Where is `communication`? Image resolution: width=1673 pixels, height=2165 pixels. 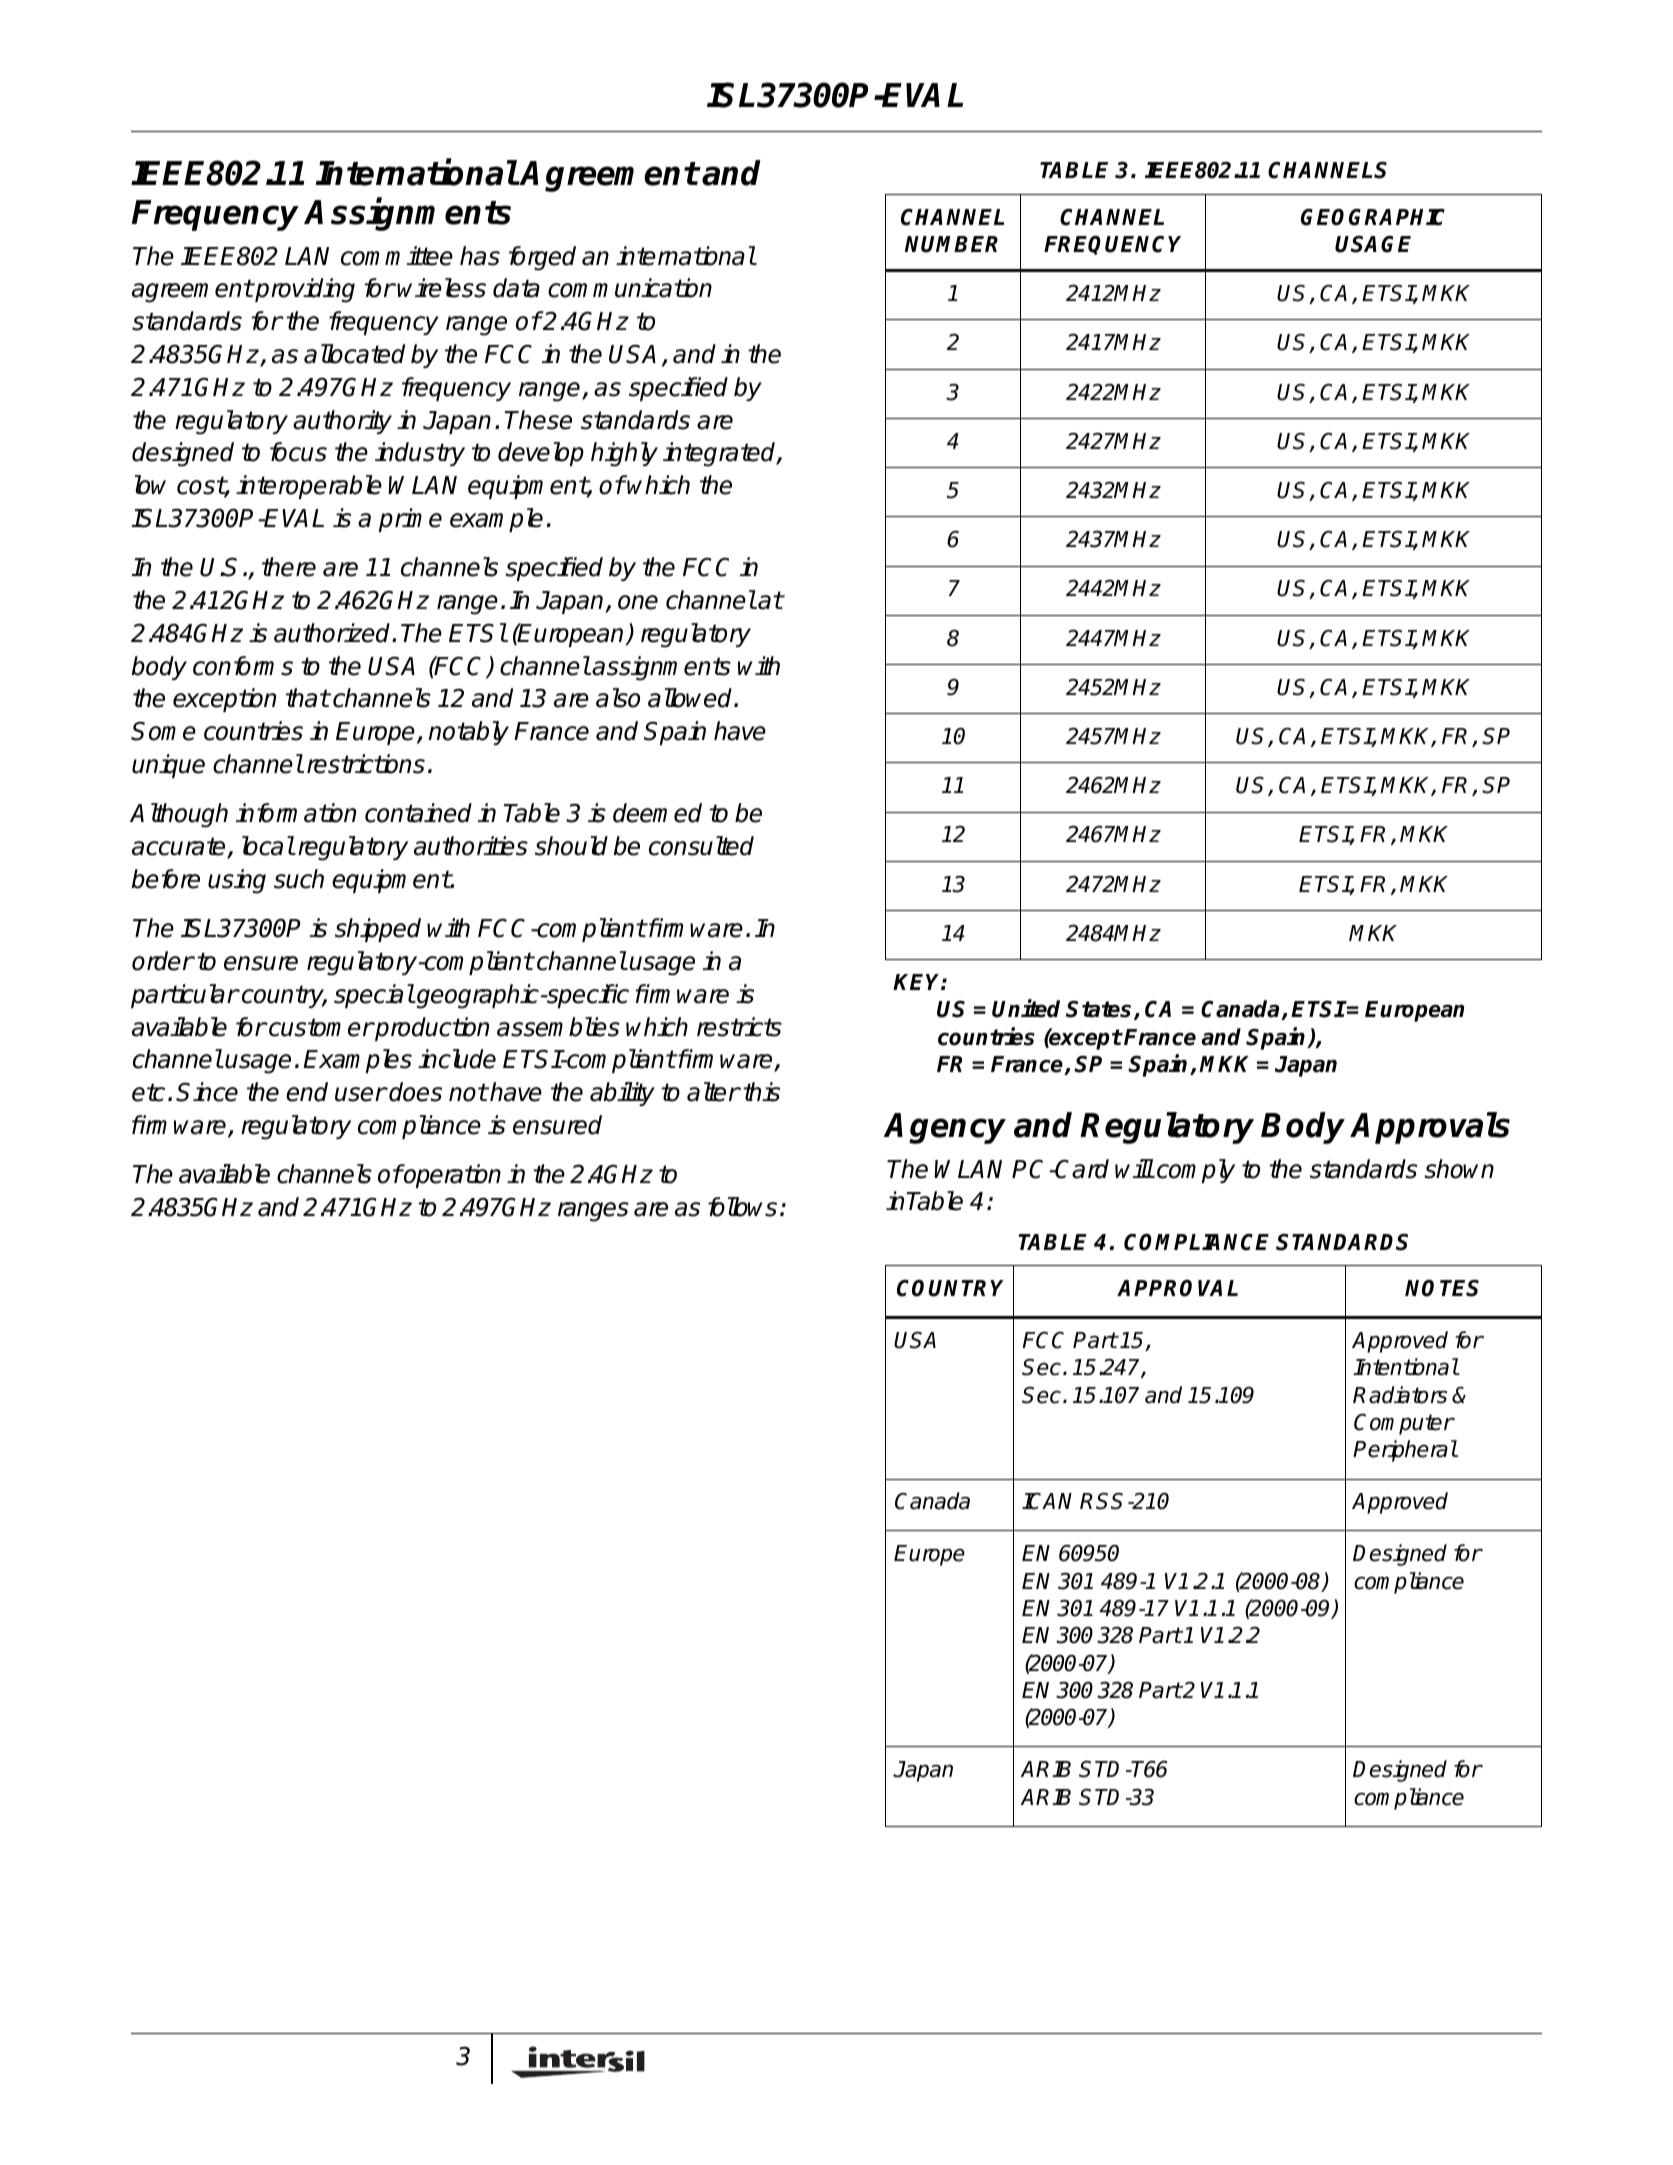 communication is located at coordinates (630, 288).
